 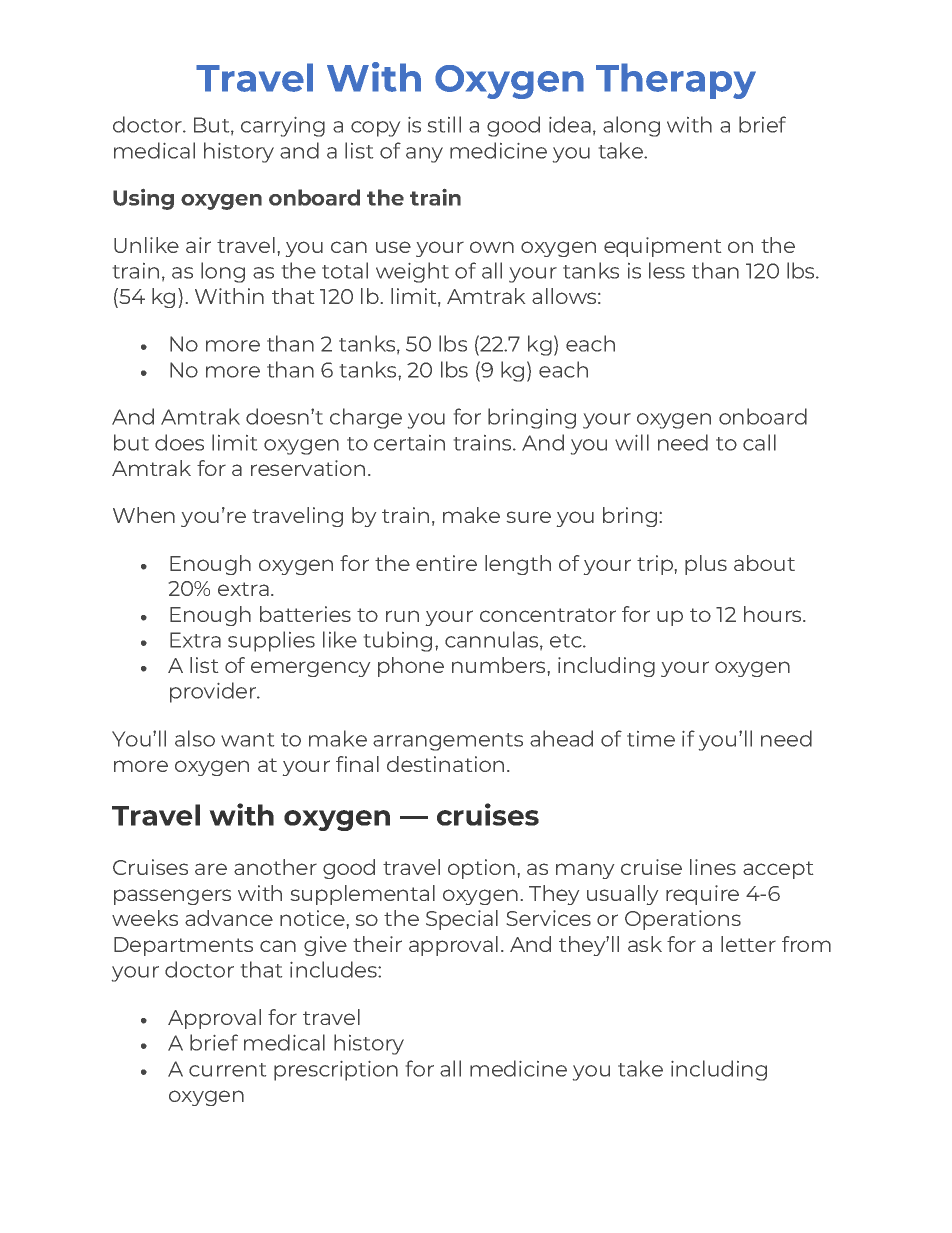 I want to click on prescription, so click(x=336, y=1071).
